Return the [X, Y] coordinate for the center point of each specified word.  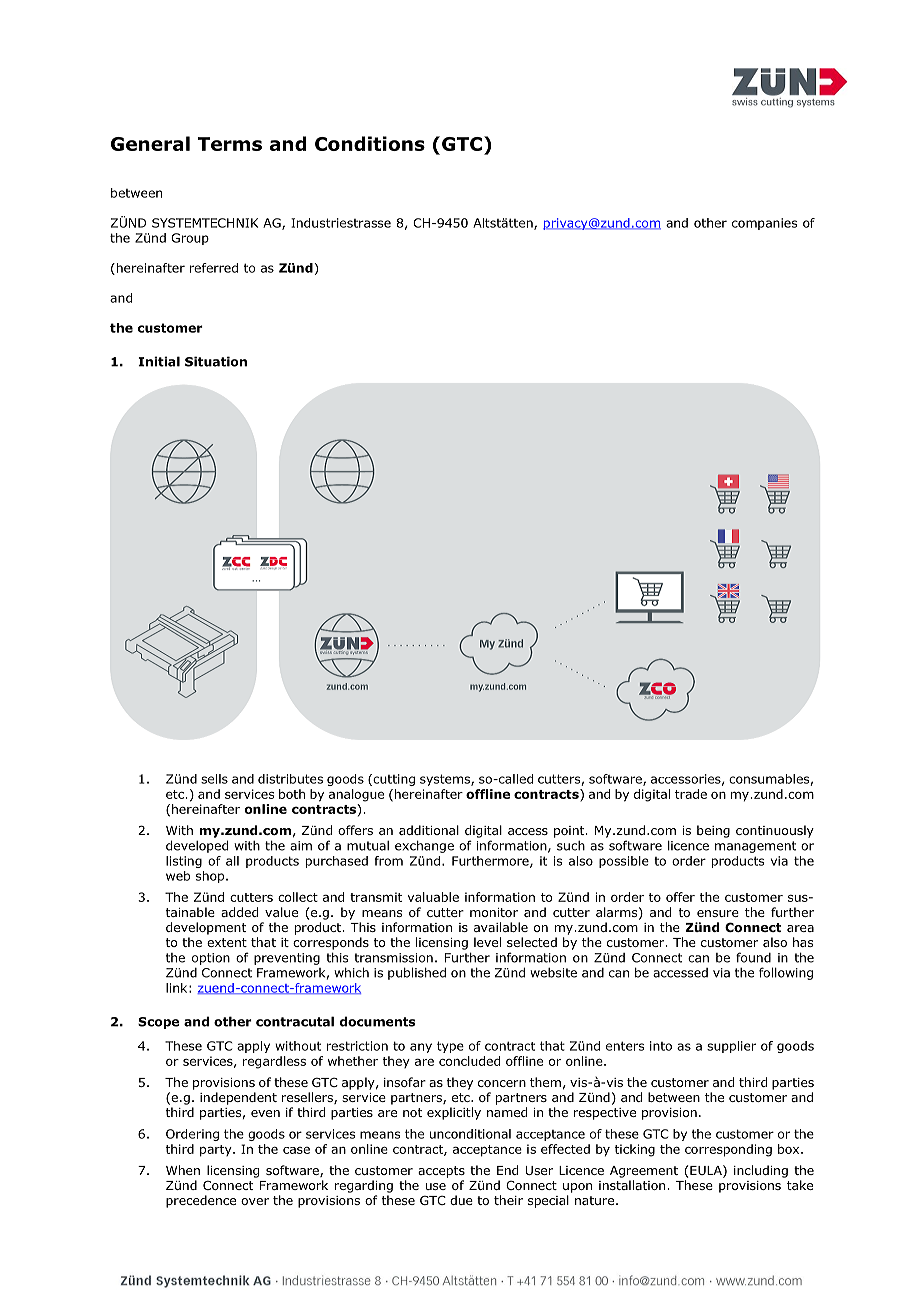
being [713, 831]
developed [197, 846]
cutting [393, 780]
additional [429, 830]
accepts [441, 1172]
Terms [230, 144]
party [217, 1151]
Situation [216, 361]
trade [691, 794]
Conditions [370, 143]
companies [765, 224]
